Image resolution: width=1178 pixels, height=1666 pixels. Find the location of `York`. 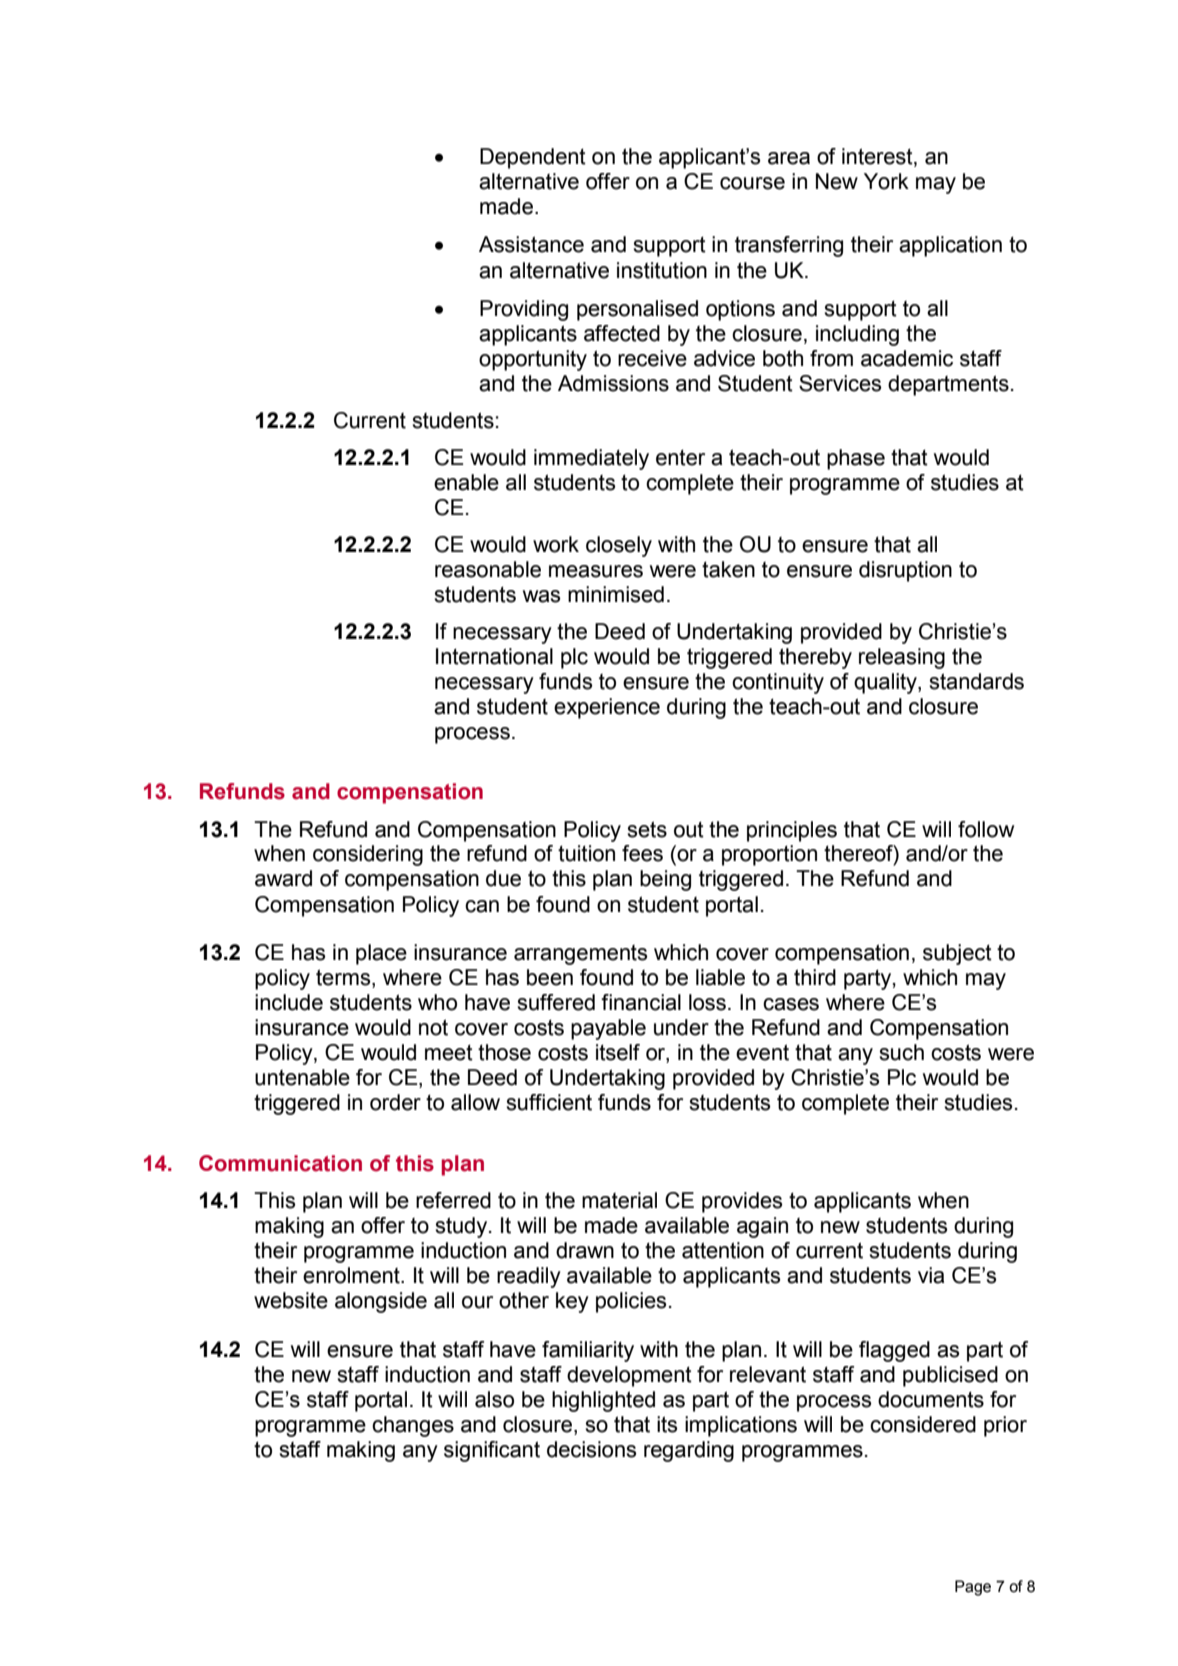

York is located at coordinates (886, 181).
